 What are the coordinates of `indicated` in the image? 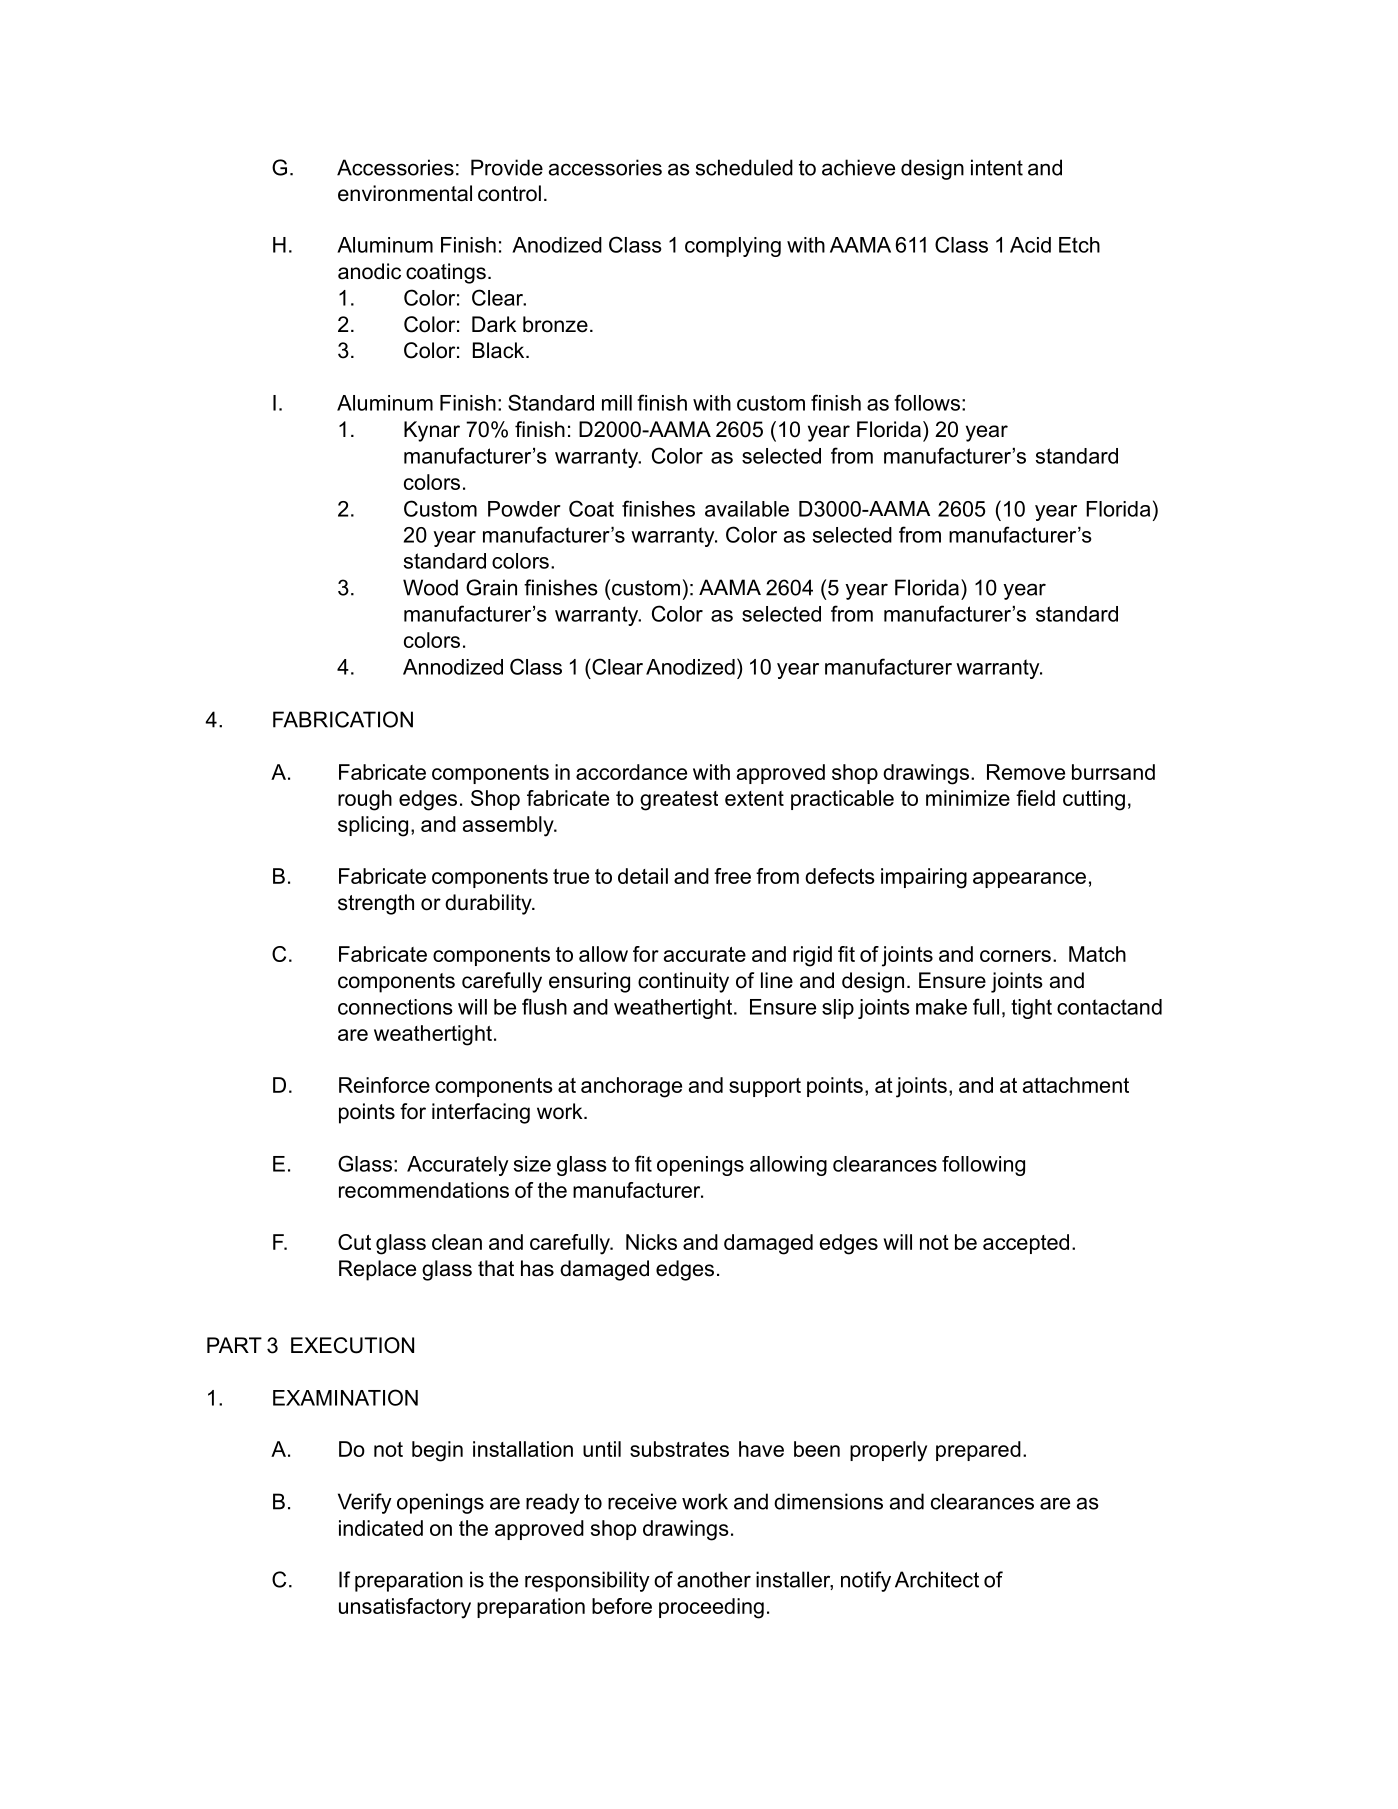 It's located at (381, 1528).
